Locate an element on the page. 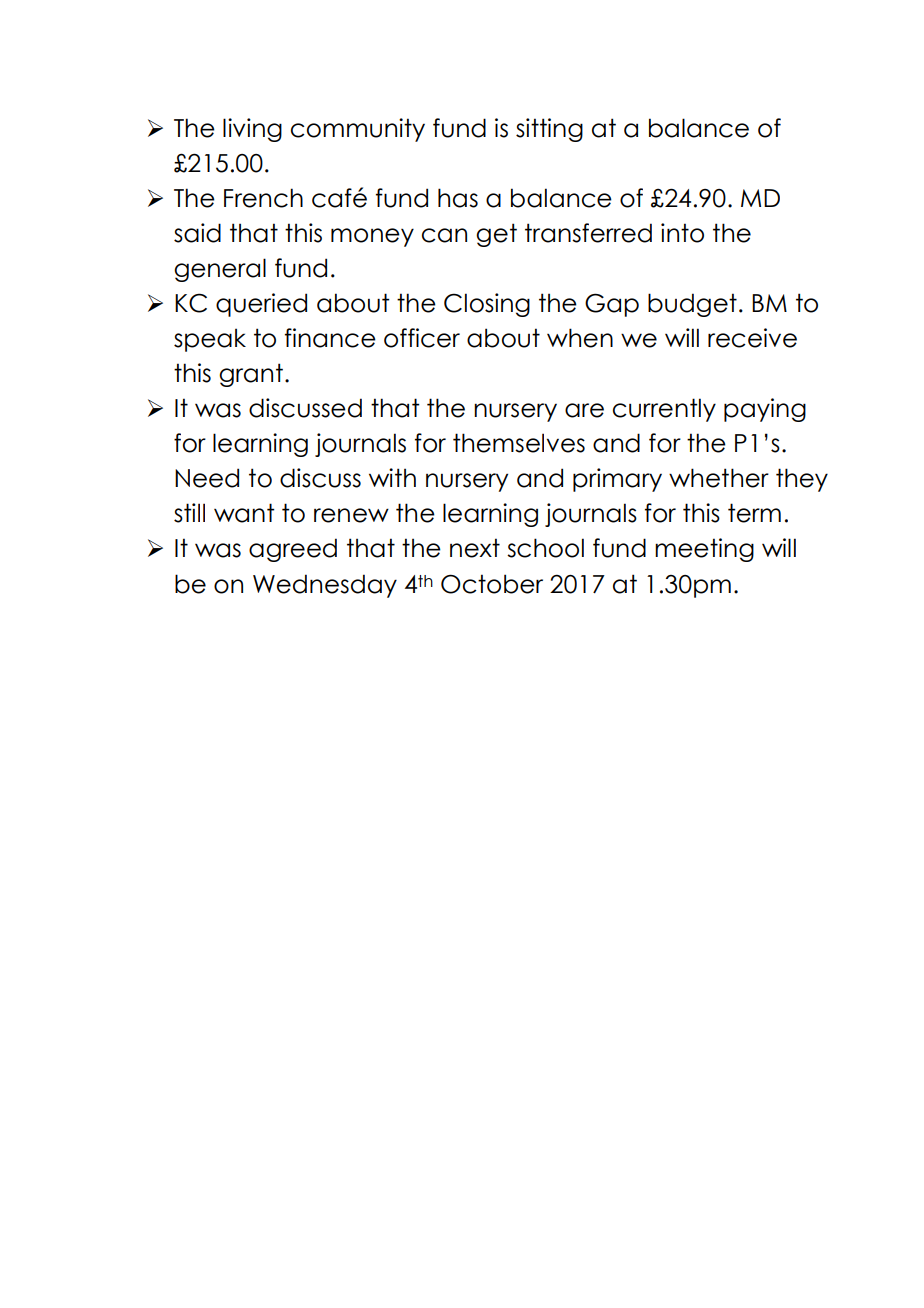 The image size is (924, 1308). into is located at coordinates (682, 233).
